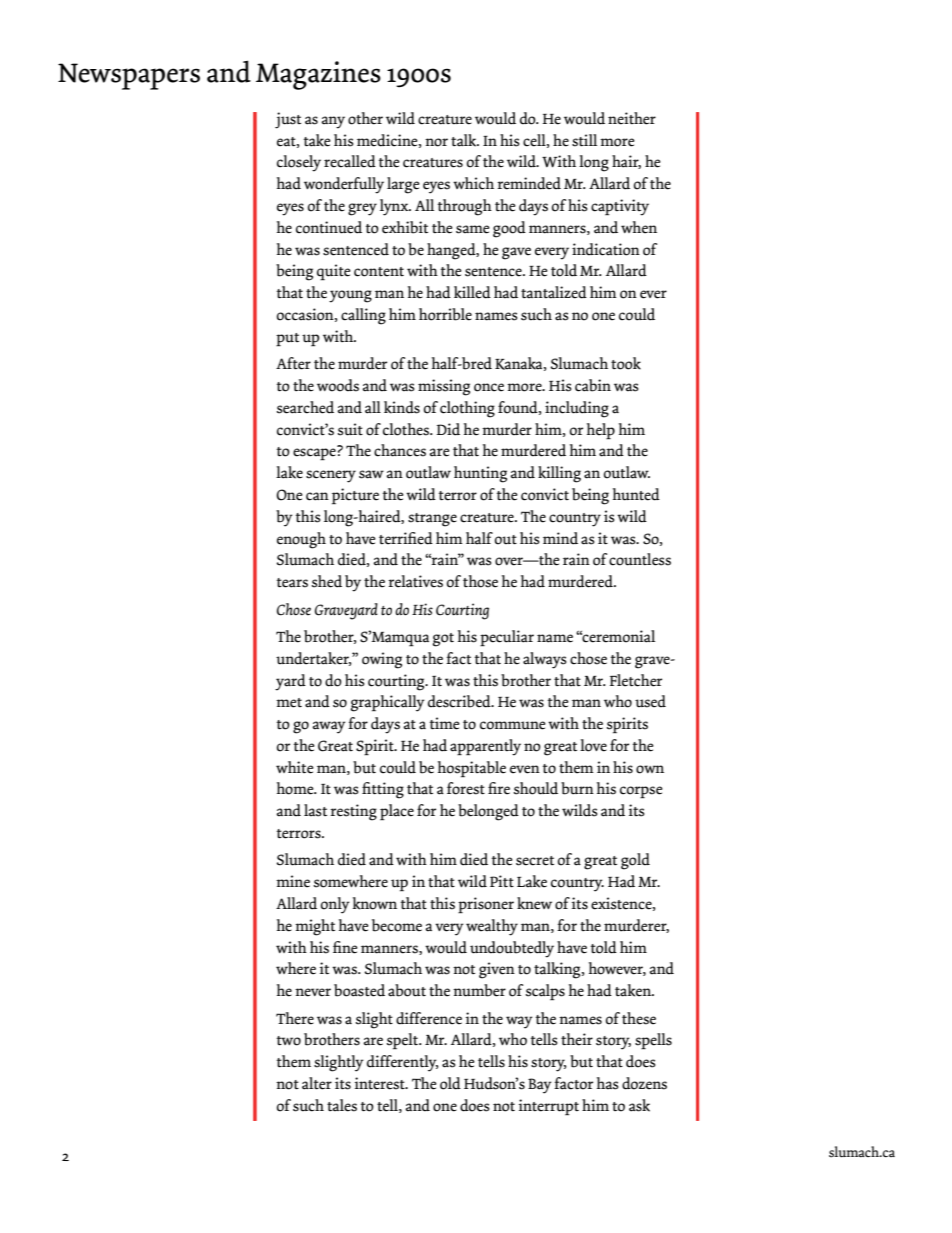 This screenshot has width=952, height=1233. What do you see at coordinates (129, 76) in the screenshot?
I see `Newspapers` at bounding box center [129, 76].
